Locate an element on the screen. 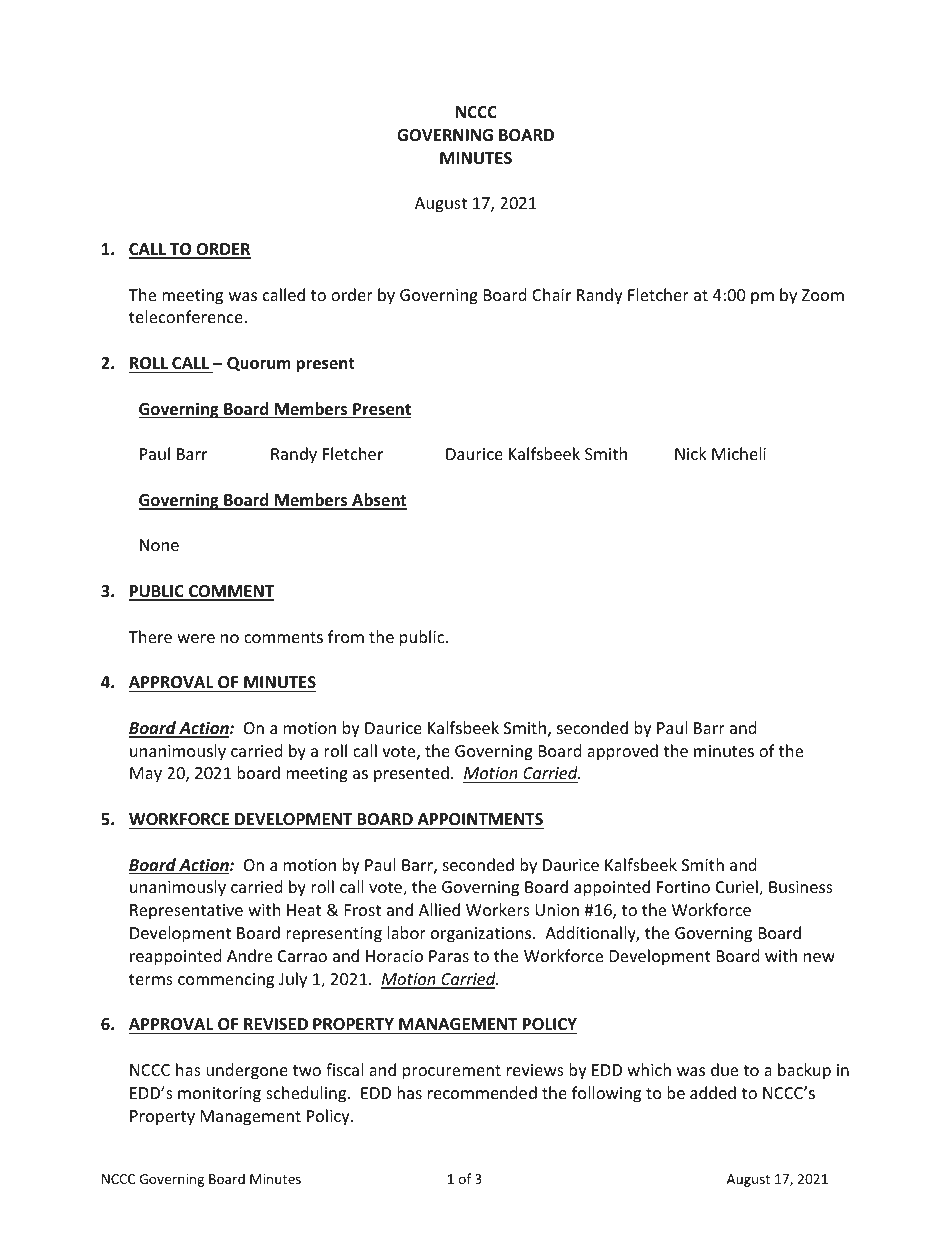  None is located at coordinates (159, 545).
